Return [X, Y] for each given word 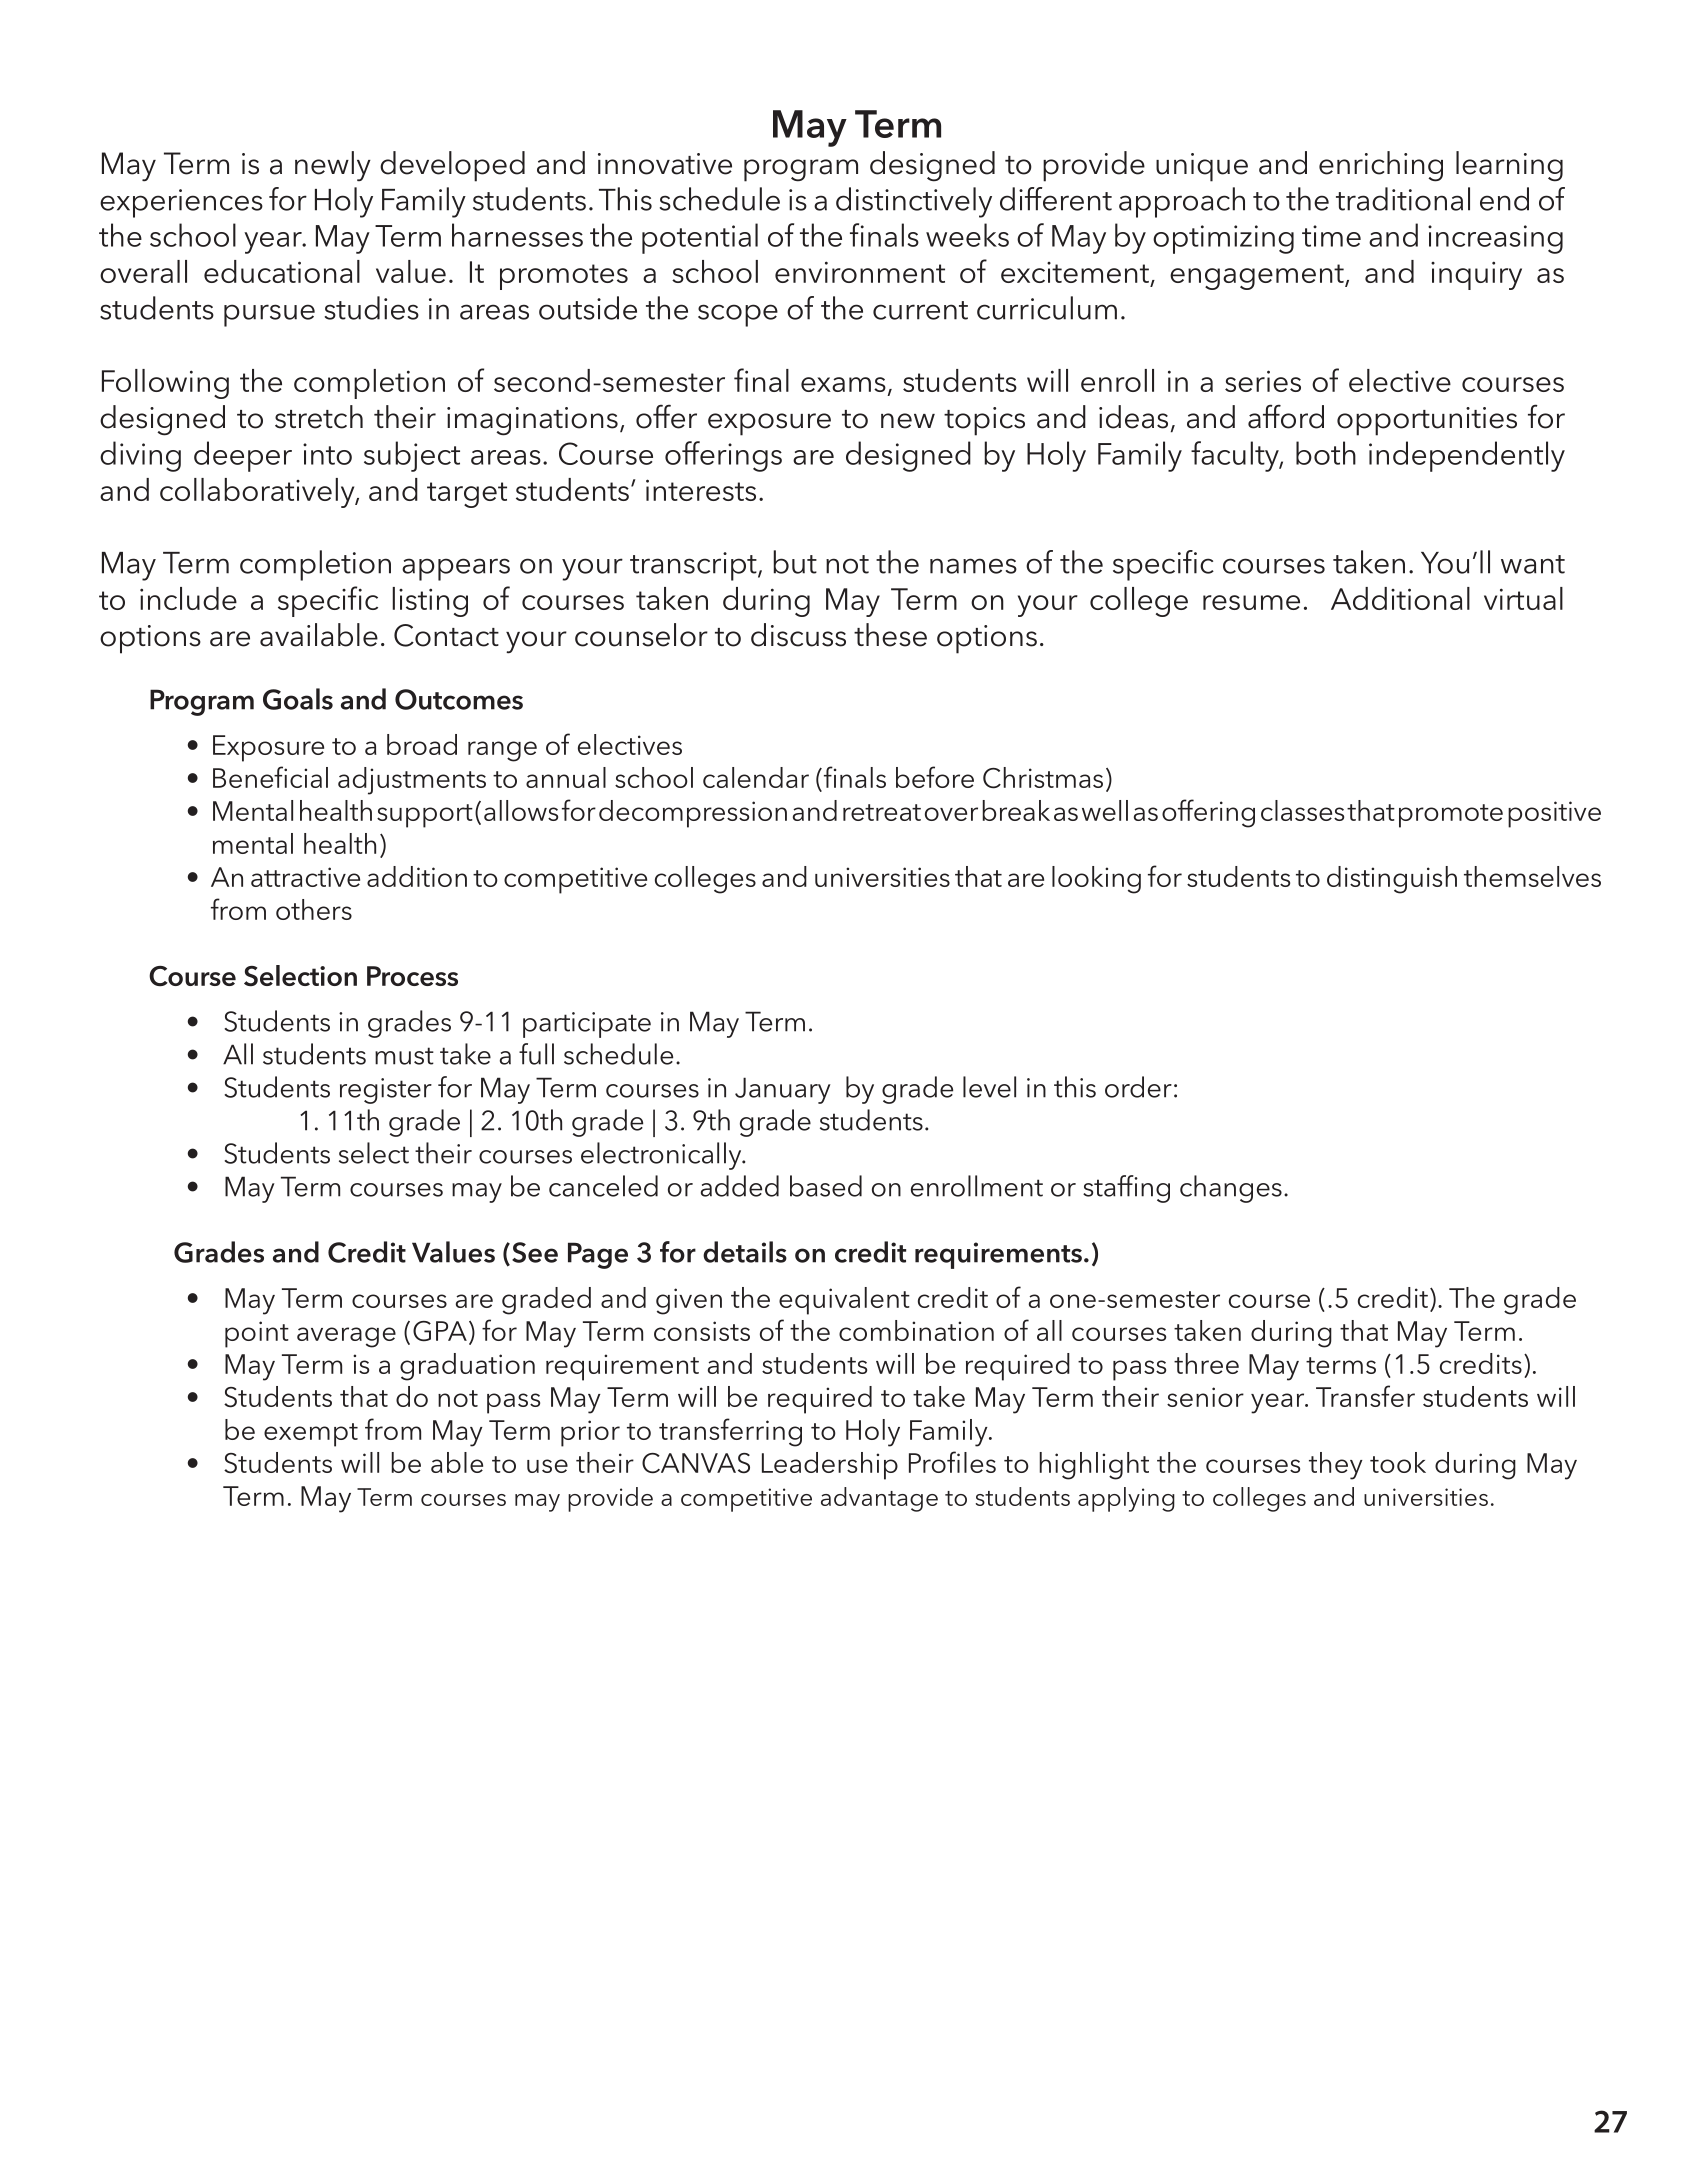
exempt [311, 1435]
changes [1231, 1189]
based [826, 1186]
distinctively [914, 202]
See [535, 1252]
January [783, 1090]
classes [1302, 810]
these [890, 635]
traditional [1403, 199]
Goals [298, 699]
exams [843, 384]
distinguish [1392, 880]
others [314, 909]
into [327, 454]
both [1326, 453]
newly [333, 166]
